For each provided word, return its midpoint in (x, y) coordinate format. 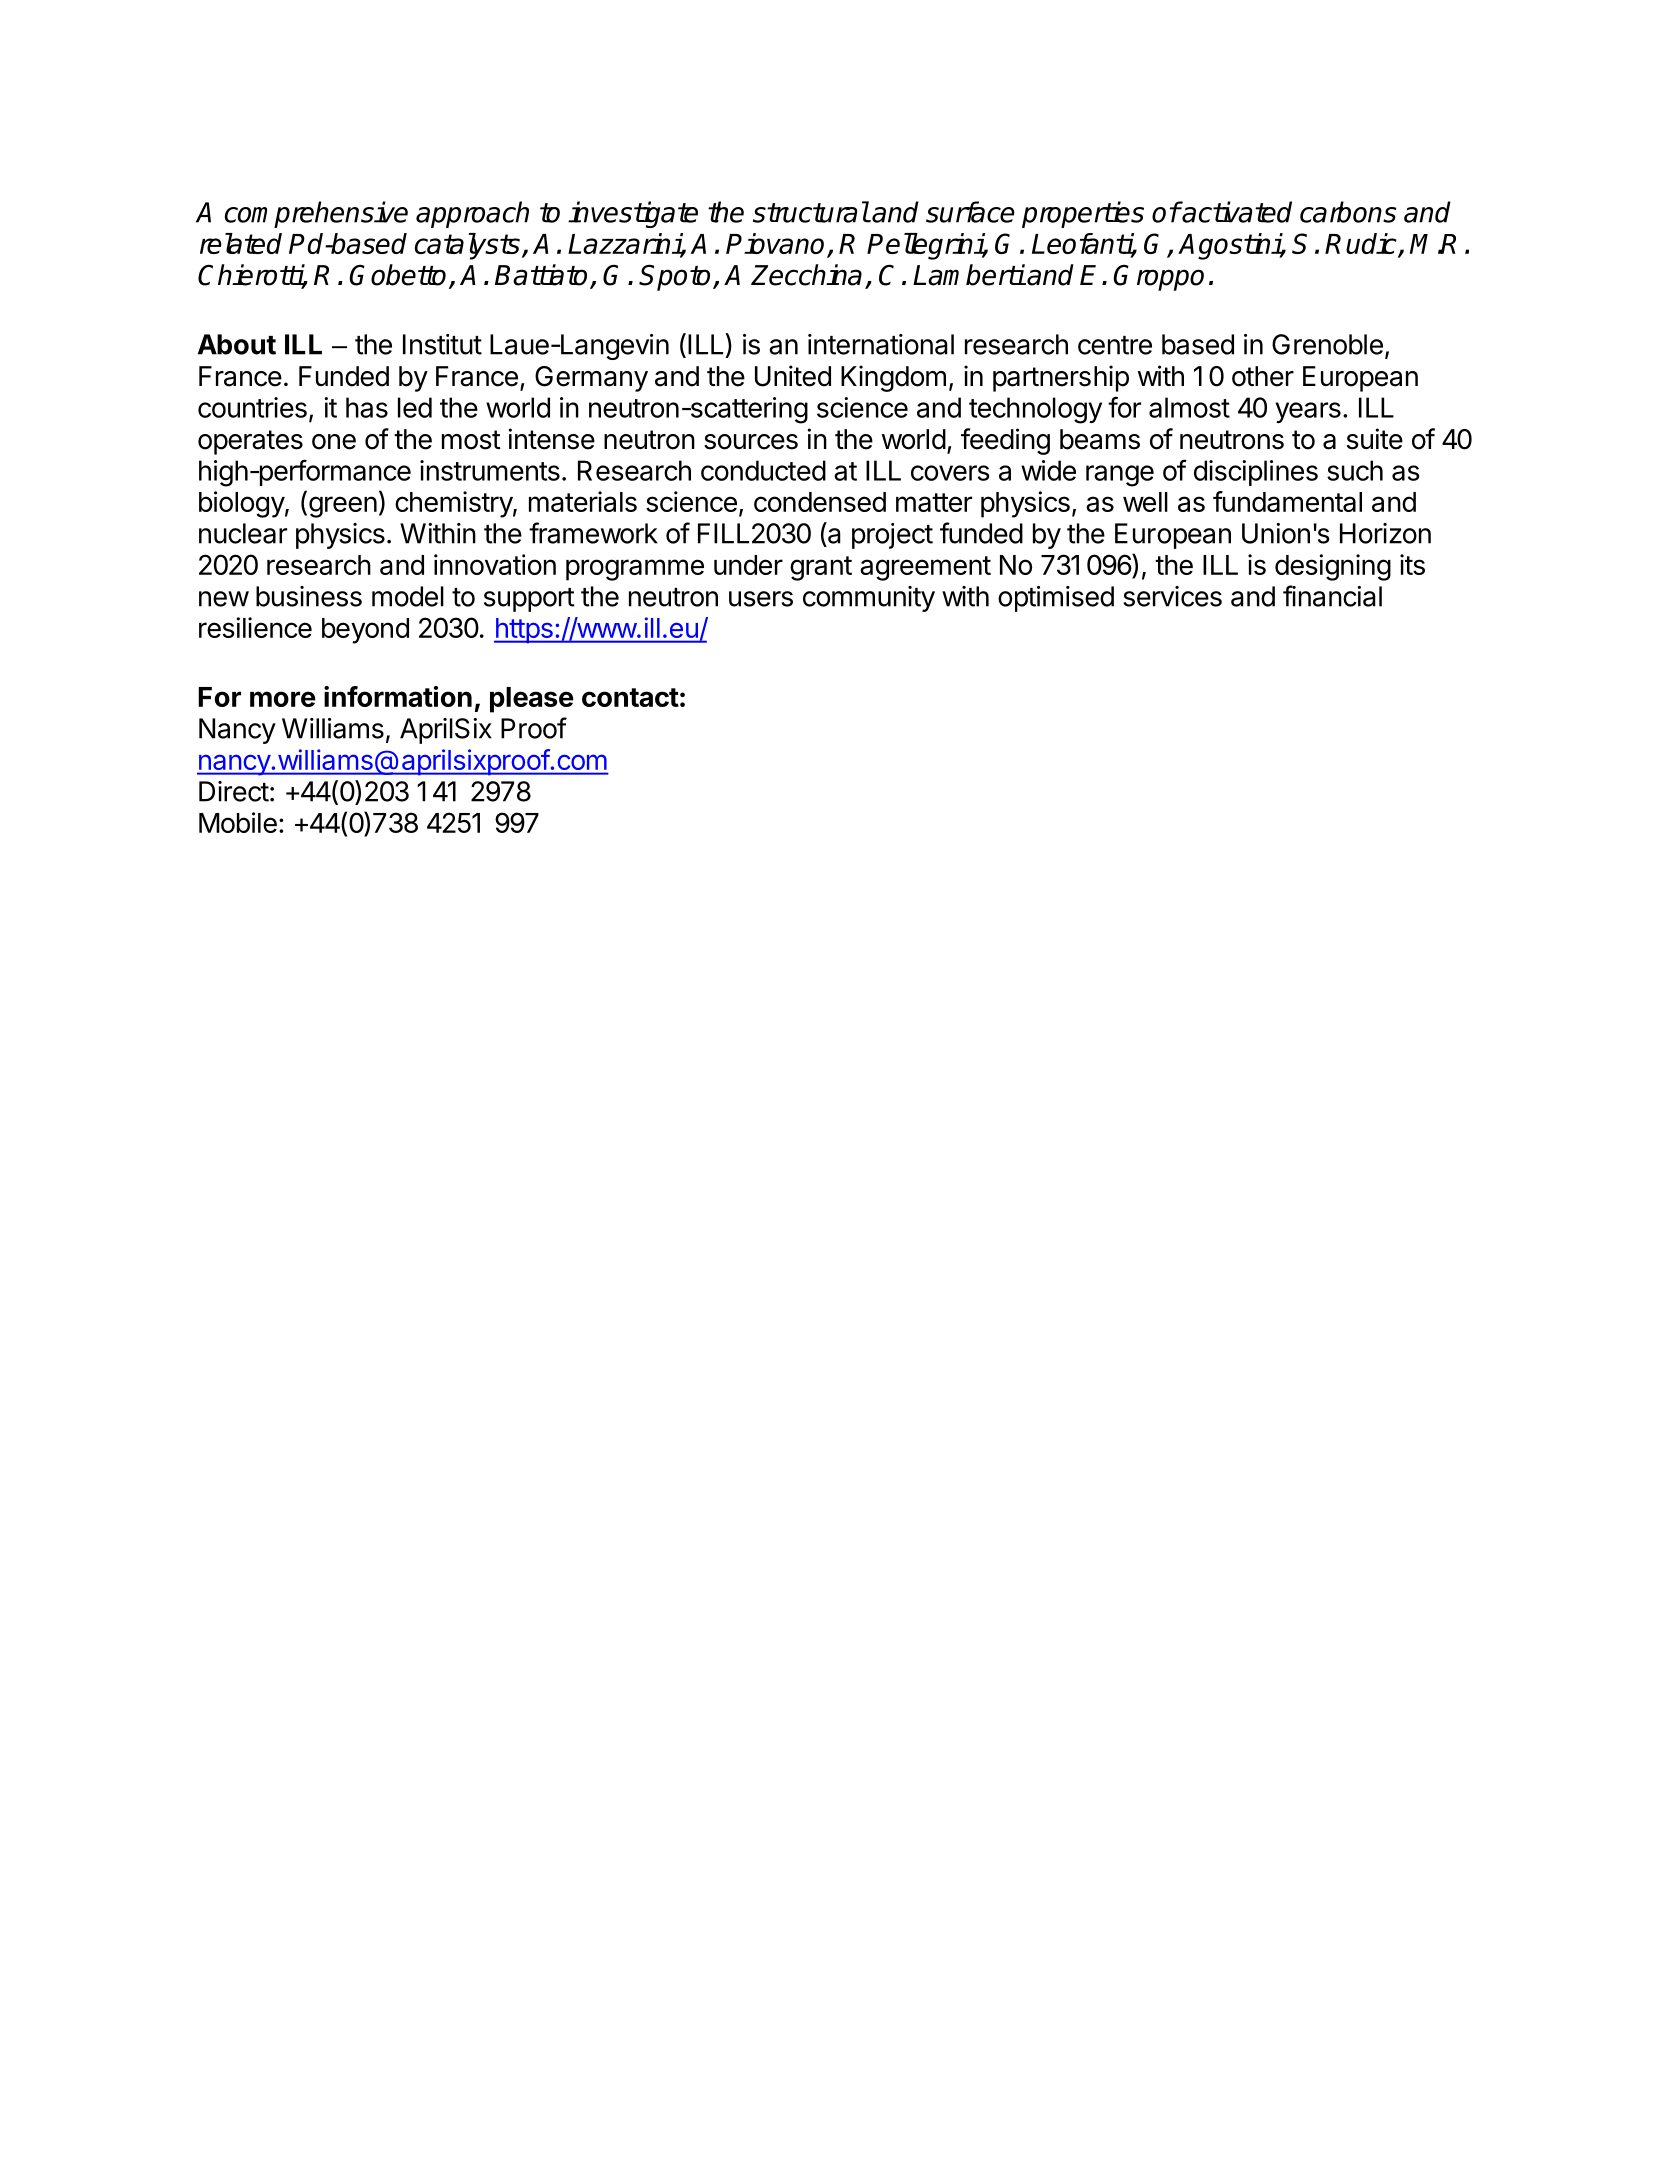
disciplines (1256, 473)
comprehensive (316, 214)
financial (1332, 596)
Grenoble (1327, 344)
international (881, 344)
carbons (1348, 212)
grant (821, 568)
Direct (234, 791)
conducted (763, 470)
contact (630, 697)
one (334, 442)
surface (970, 212)
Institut (442, 344)
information (398, 696)
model (408, 596)
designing (1333, 567)
